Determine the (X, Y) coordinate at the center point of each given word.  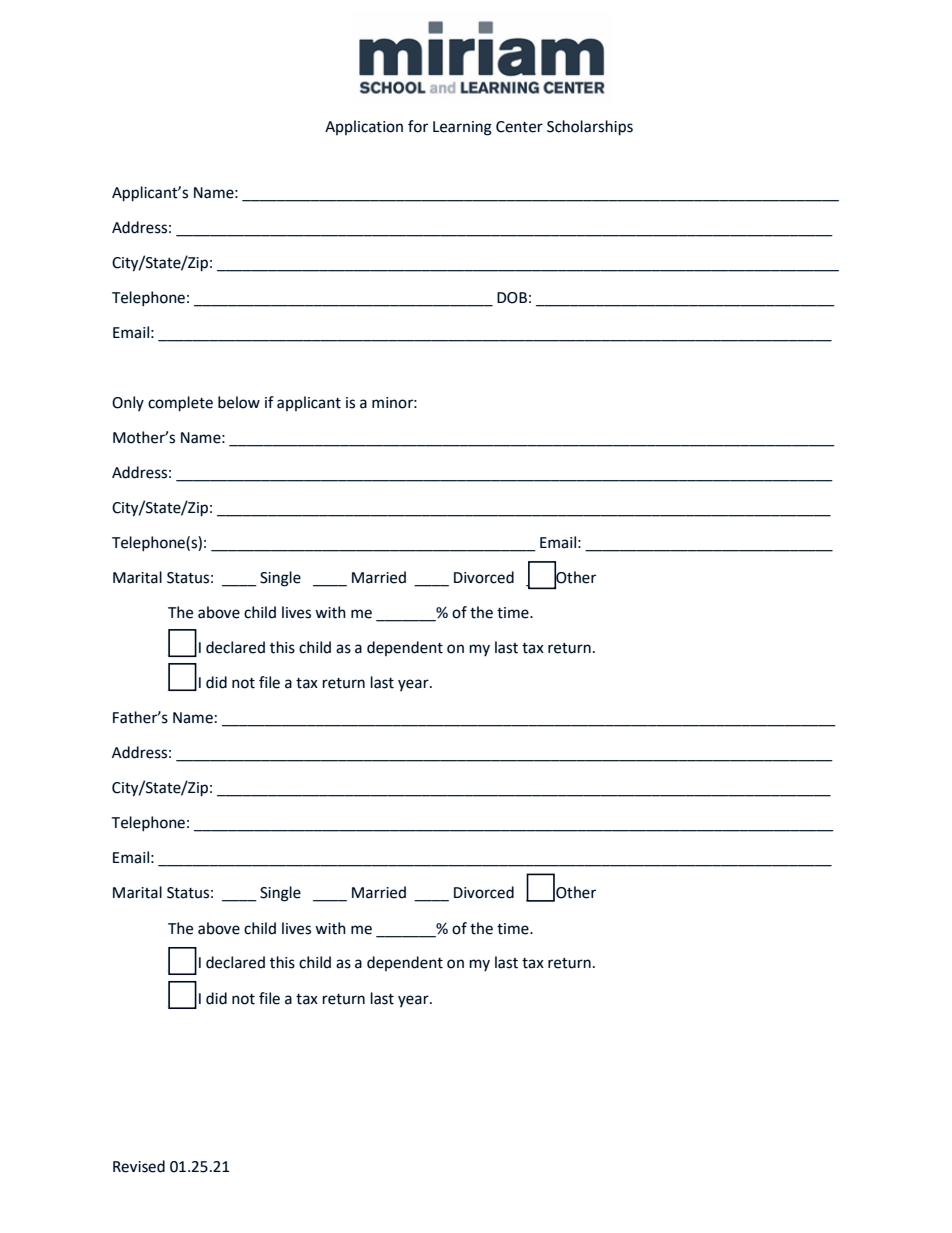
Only (128, 403)
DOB (512, 298)
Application (364, 127)
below (239, 402)
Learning (462, 128)
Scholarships (590, 128)
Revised (139, 1166)
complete (180, 404)
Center (519, 127)
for (418, 126)
